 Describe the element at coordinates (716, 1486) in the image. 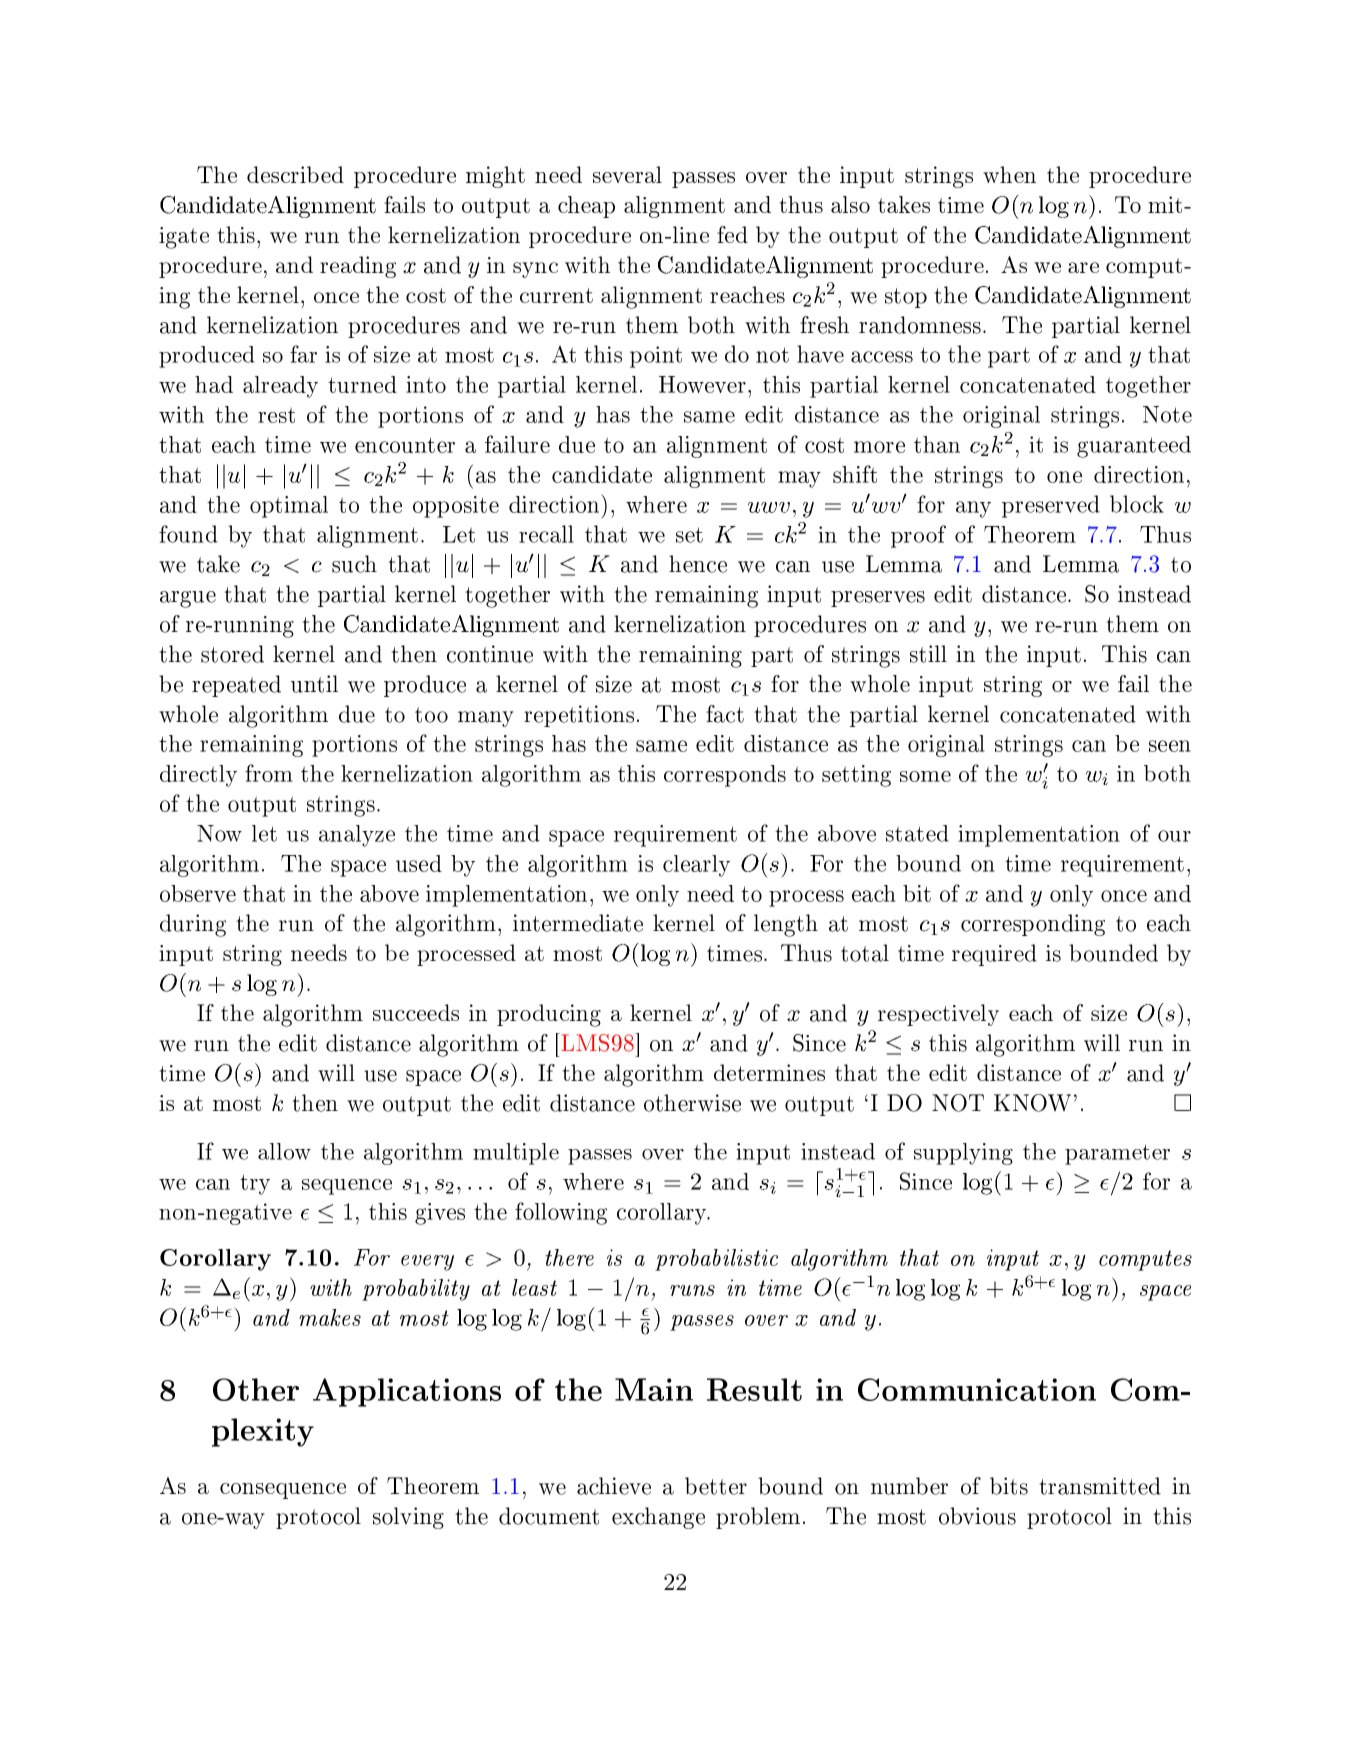

I see `better` at that location.
